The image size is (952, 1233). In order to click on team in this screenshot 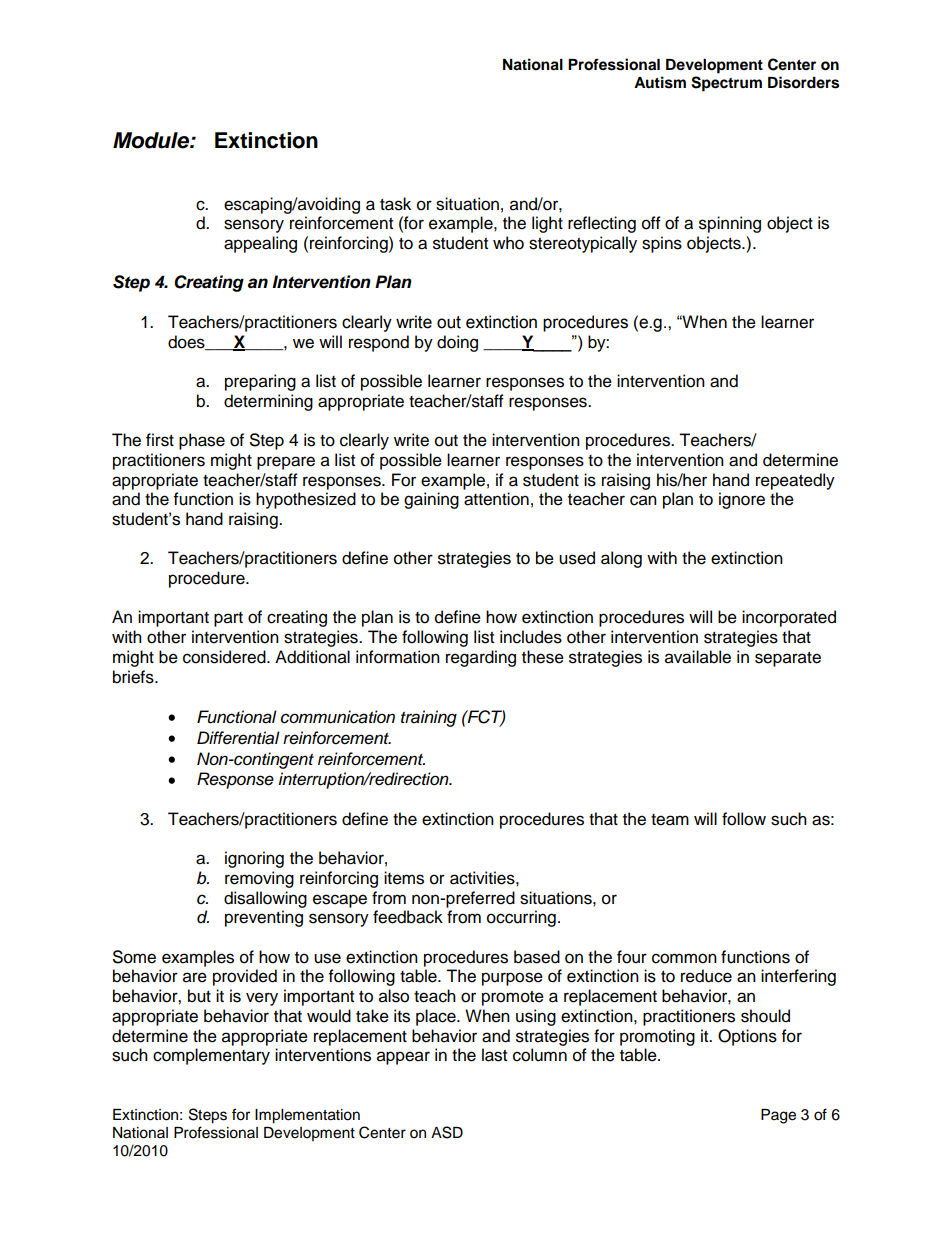, I will do `click(670, 820)`.
